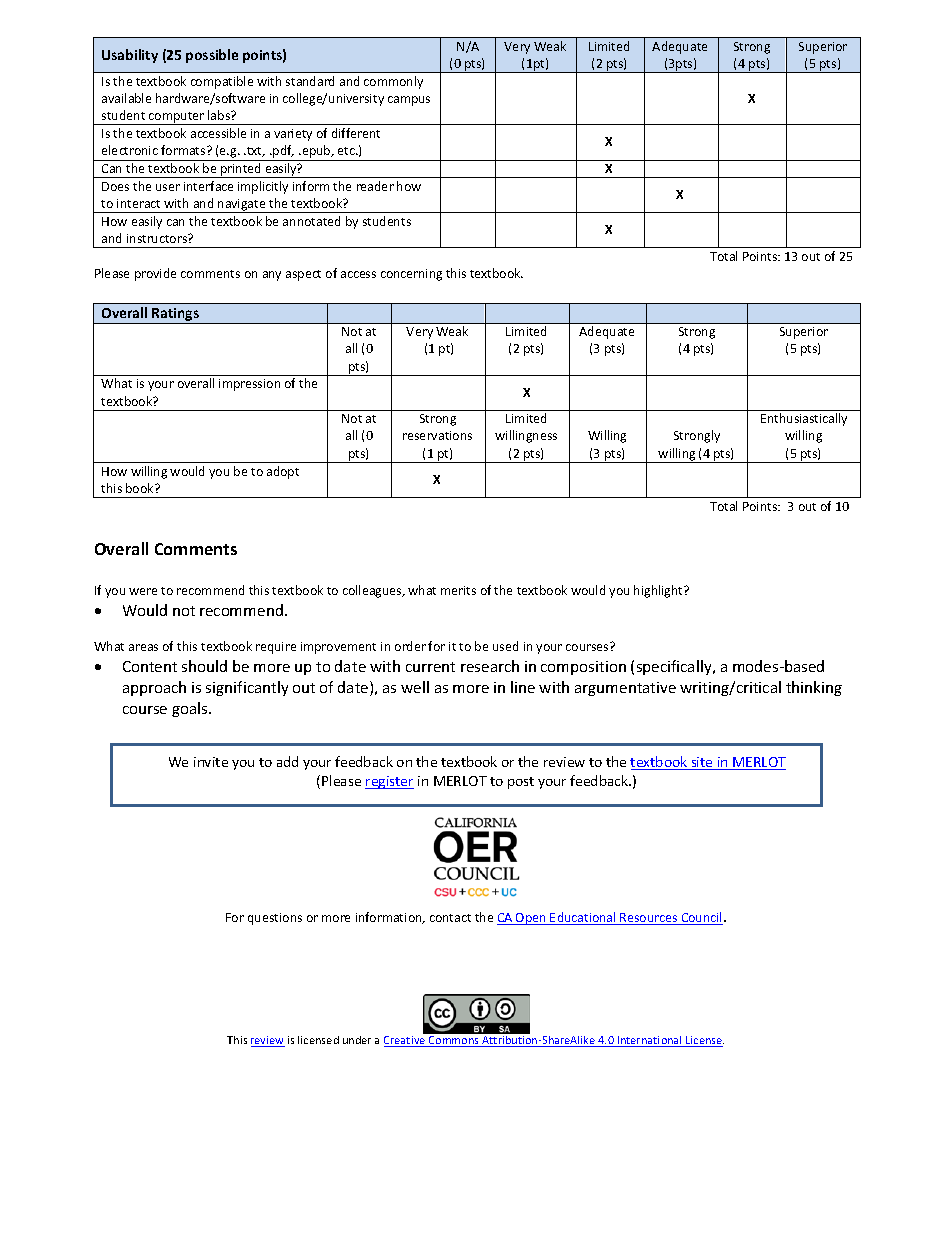 The width and height of the document is (952, 1233). What do you see at coordinates (458, 590) in the document?
I see `merits` at bounding box center [458, 590].
